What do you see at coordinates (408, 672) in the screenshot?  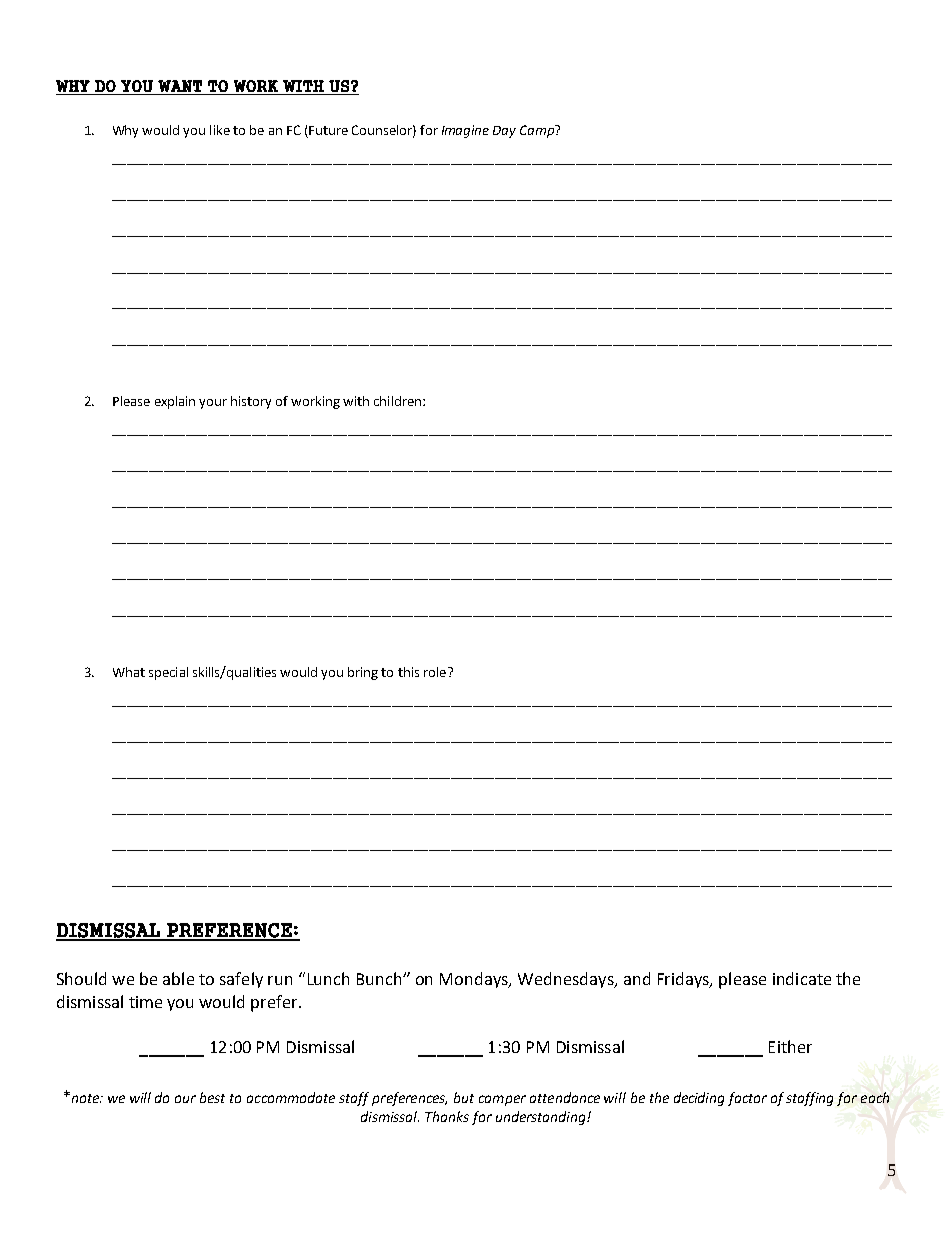 I see `this` at bounding box center [408, 672].
